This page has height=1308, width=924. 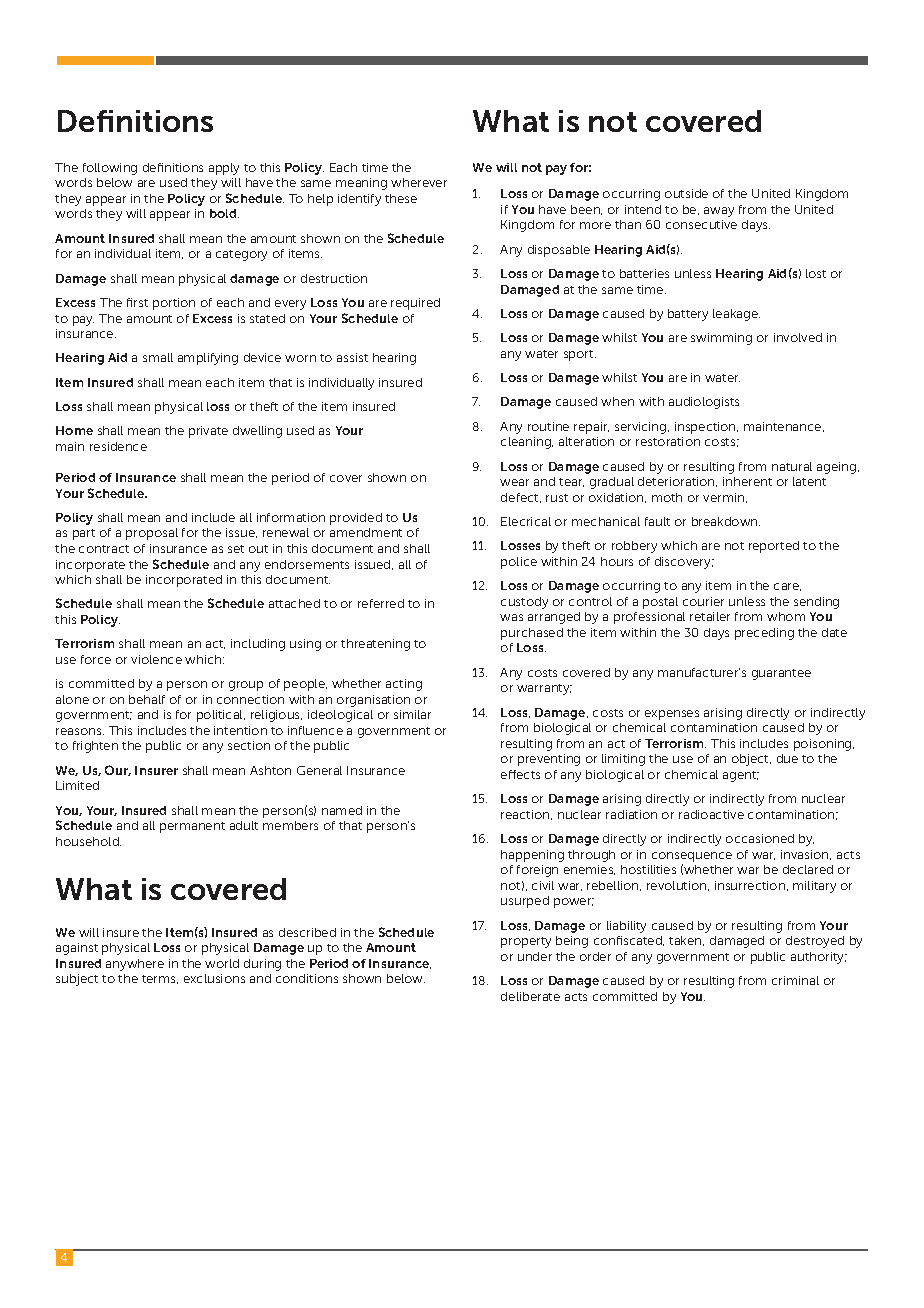 I want to click on police, so click(x=519, y=563).
